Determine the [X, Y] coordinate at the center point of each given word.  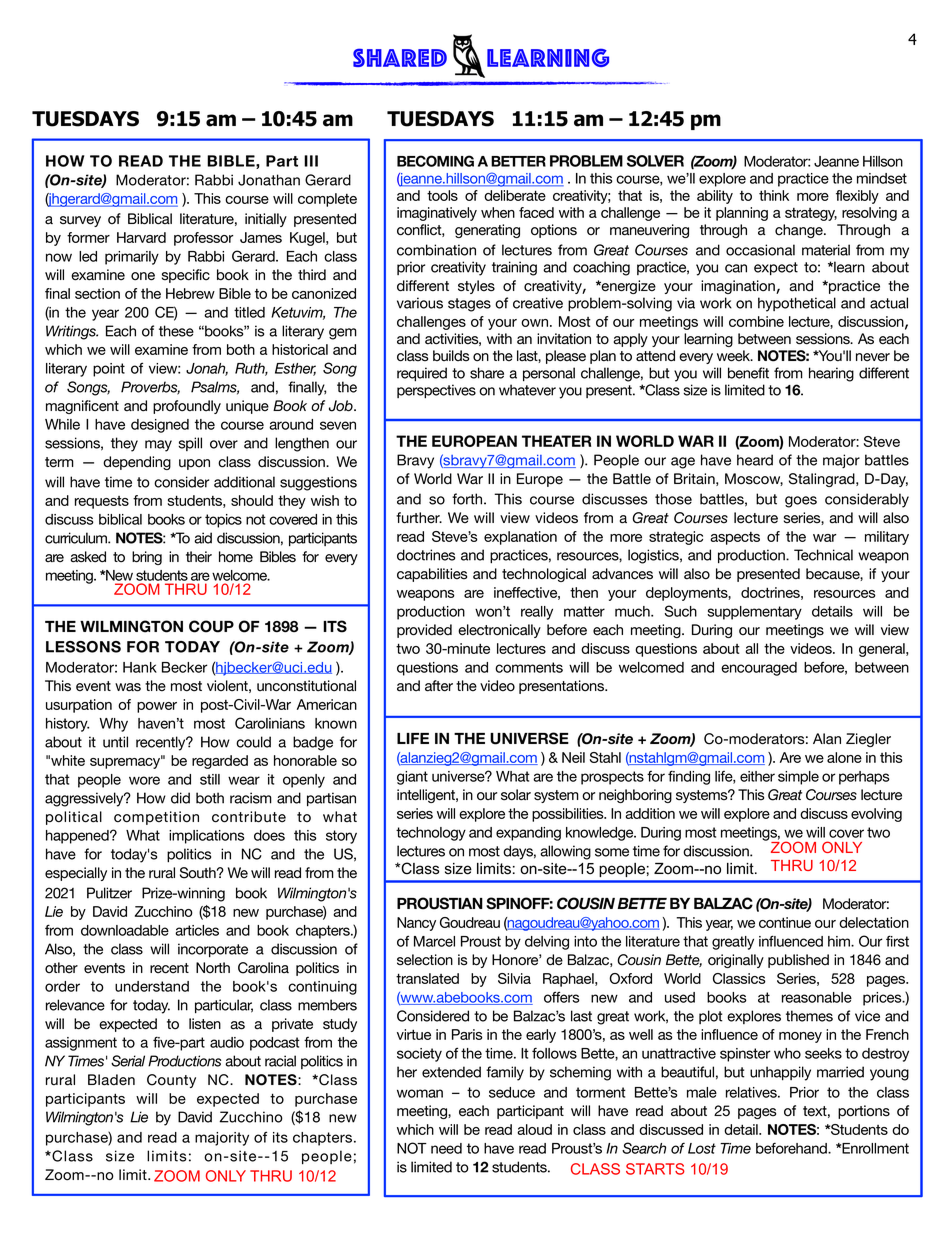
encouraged [759, 669]
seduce [512, 1092]
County [171, 1081]
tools [442, 195]
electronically [499, 631]
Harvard [141, 237]
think [774, 195]
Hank [140, 667]
